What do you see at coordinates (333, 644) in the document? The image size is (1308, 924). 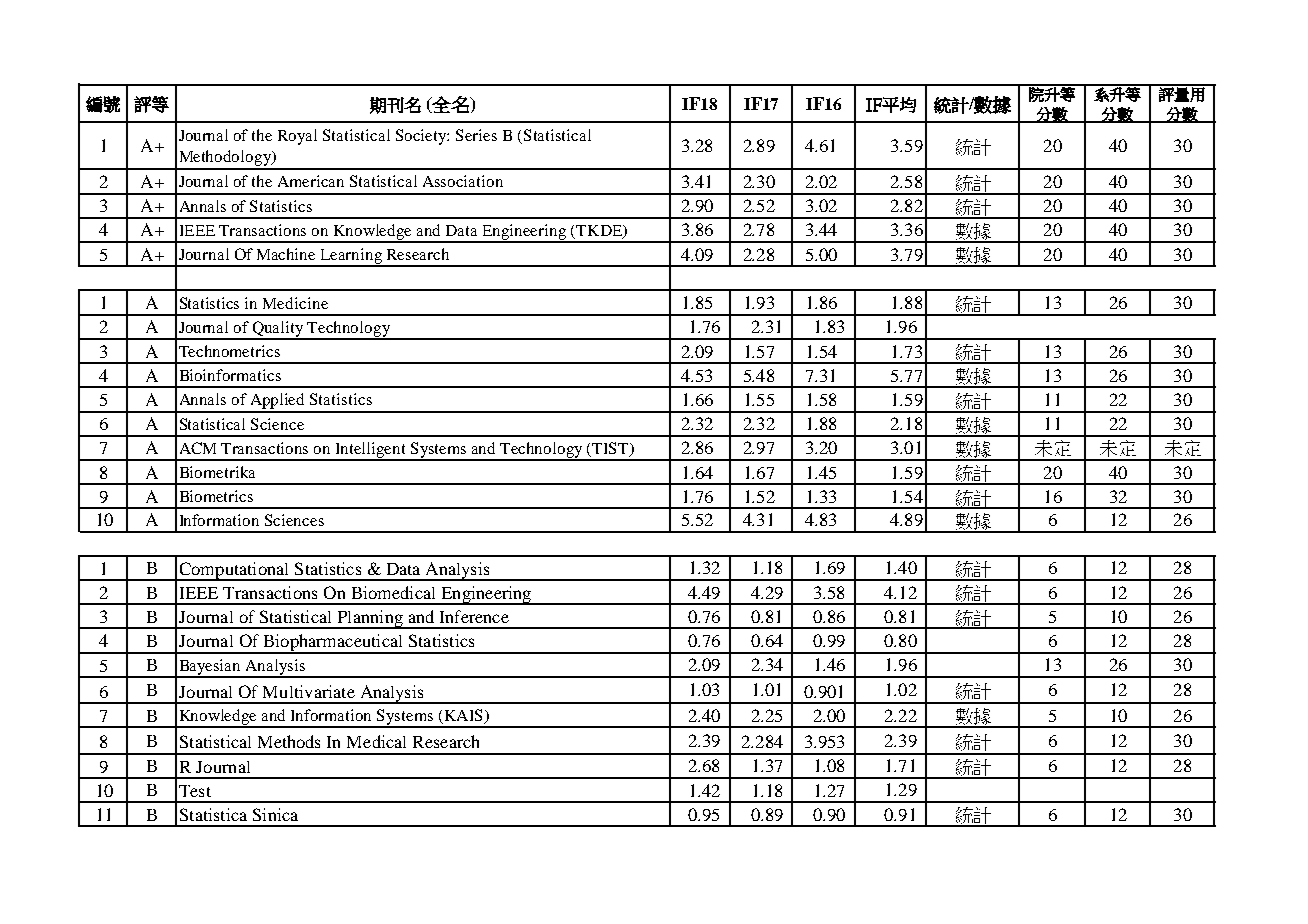 I see `Biopharmaceutical` at bounding box center [333, 644].
